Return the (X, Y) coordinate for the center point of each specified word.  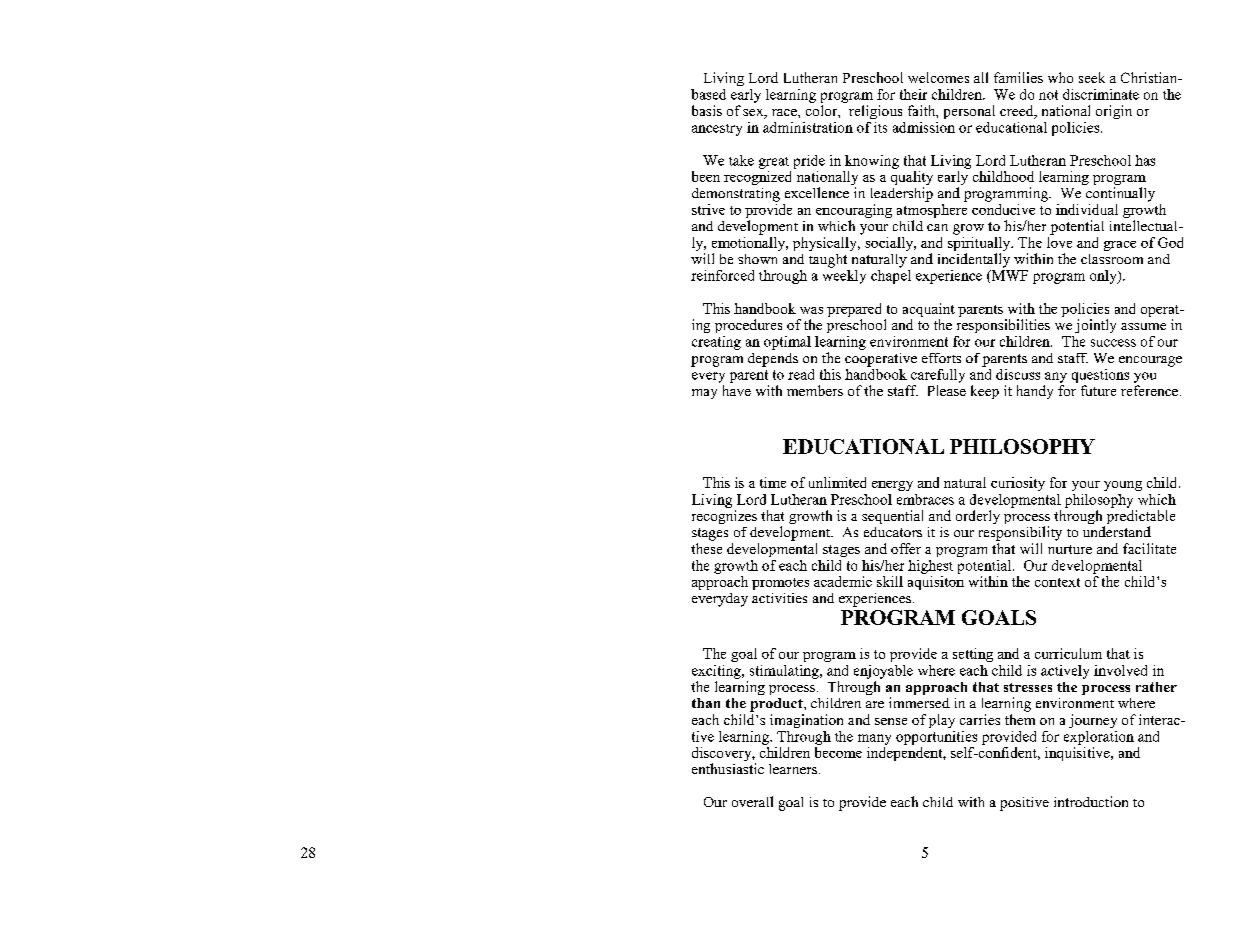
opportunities (936, 738)
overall (752, 801)
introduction (1091, 801)
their (913, 94)
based (708, 94)
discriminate (1101, 94)
